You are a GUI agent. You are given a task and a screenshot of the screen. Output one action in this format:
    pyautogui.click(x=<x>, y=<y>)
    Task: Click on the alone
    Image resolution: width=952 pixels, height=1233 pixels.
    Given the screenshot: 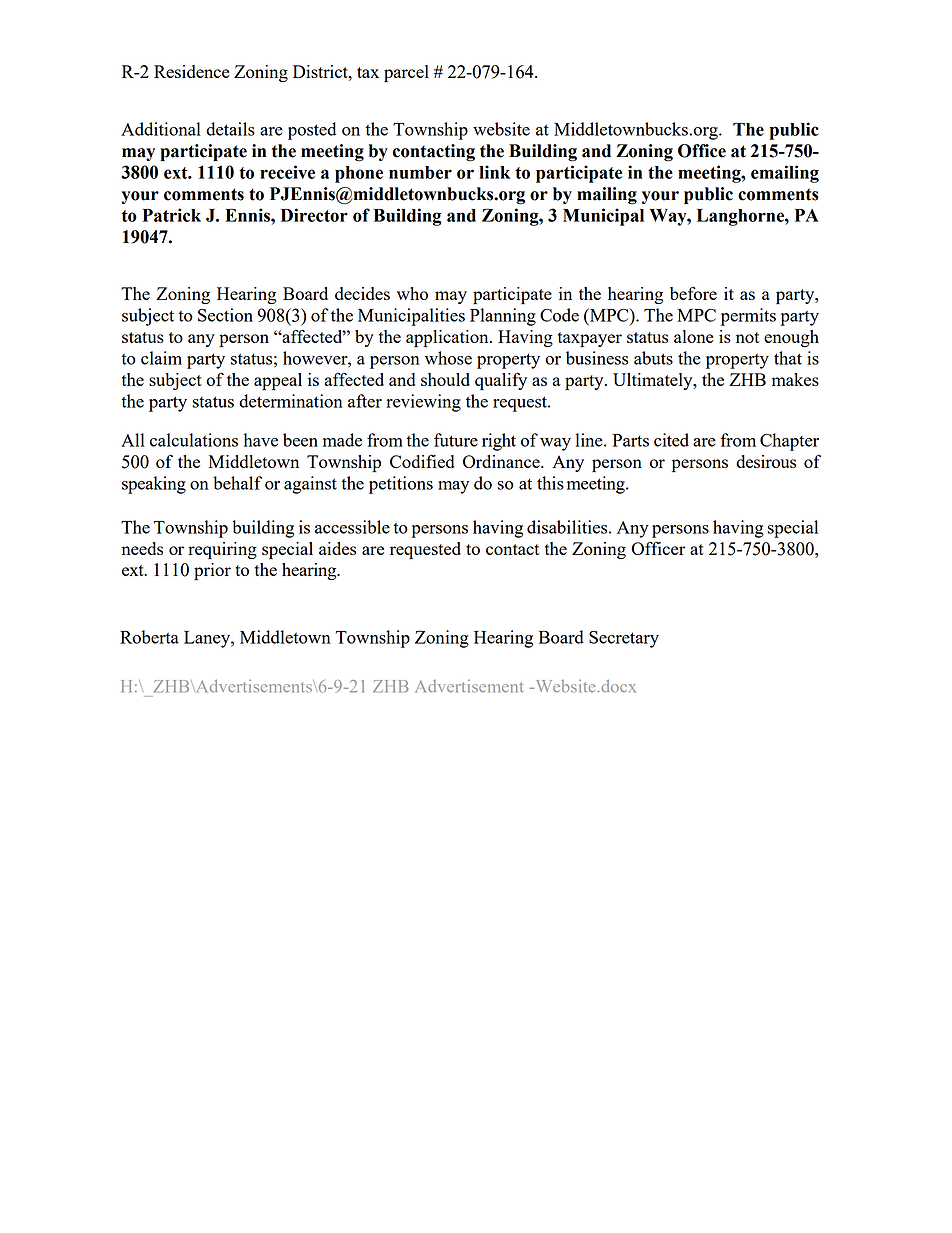 What is the action you would take?
    pyautogui.click(x=694, y=336)
